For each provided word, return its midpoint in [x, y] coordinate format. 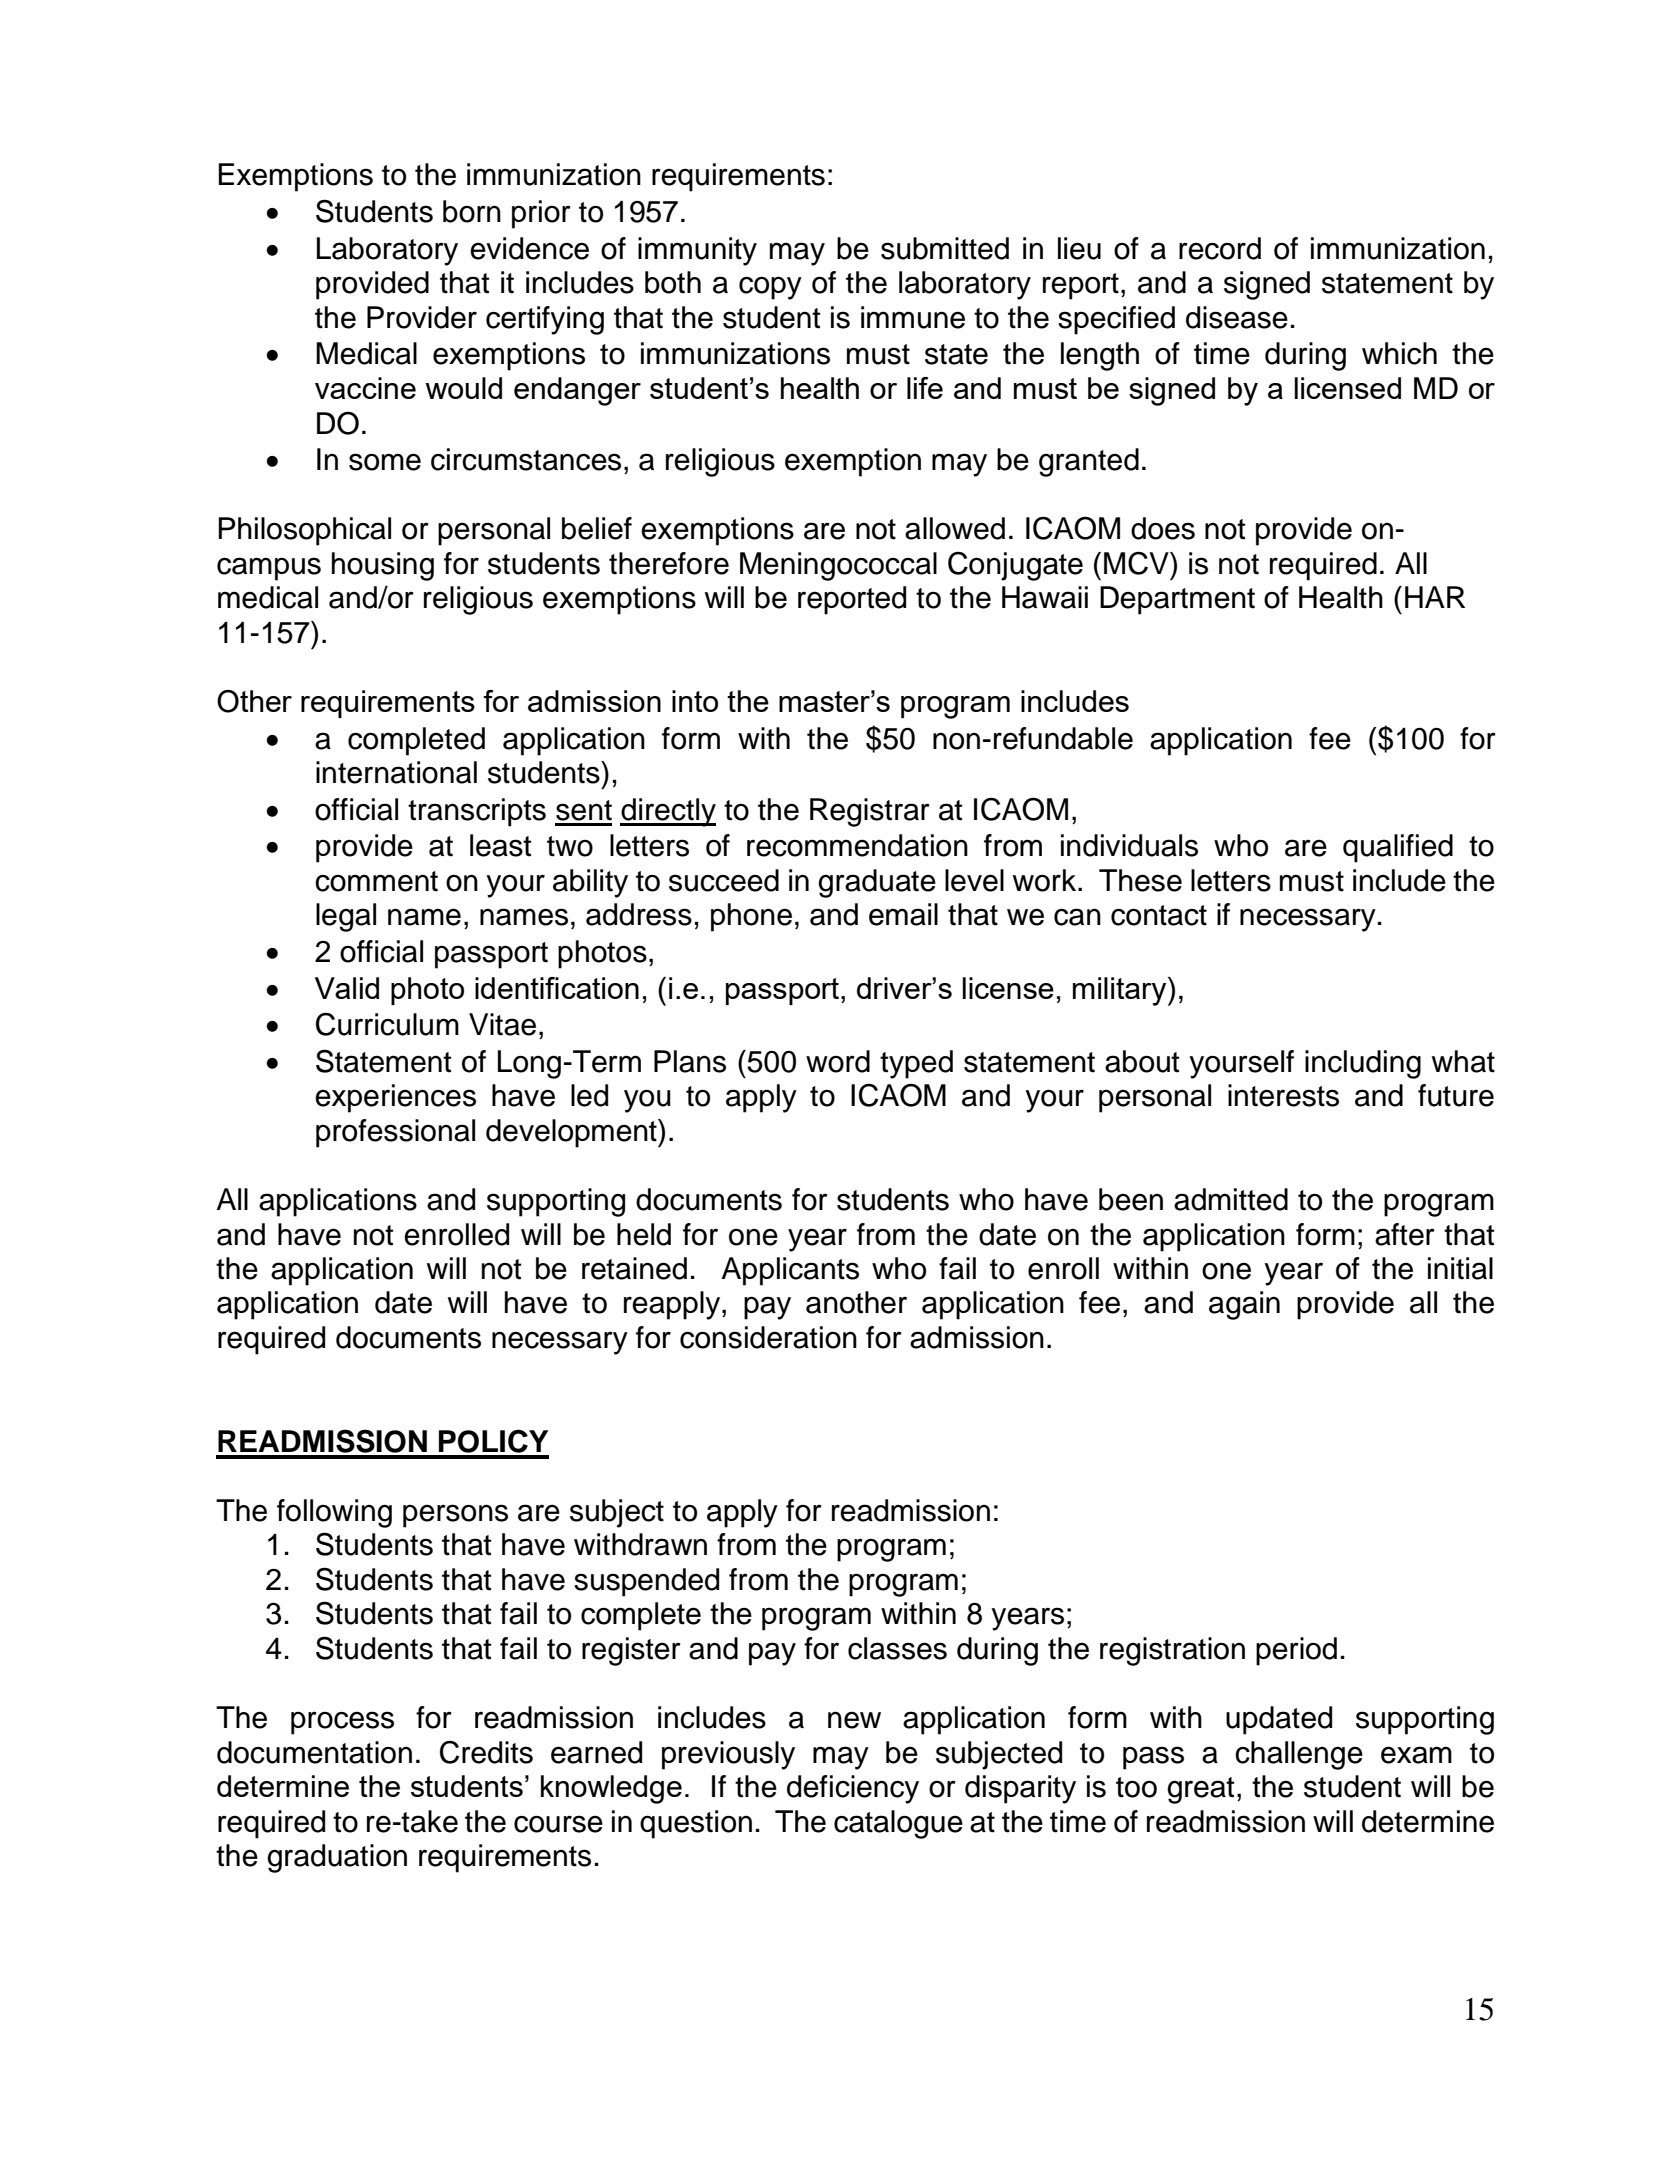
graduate [877, 883]
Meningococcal [838, 566]
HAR [1435, 597]
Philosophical [304, 531]
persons [455, 1516]
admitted [1231, 1199]
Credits [486, 1752]
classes [897, 1648]
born [472, 211]
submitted [945, 248]
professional [395, 1133]
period [1296, 1651]
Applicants [790, 1271]
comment [376, 881]
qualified [1398, 848]
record [1220, 248]
